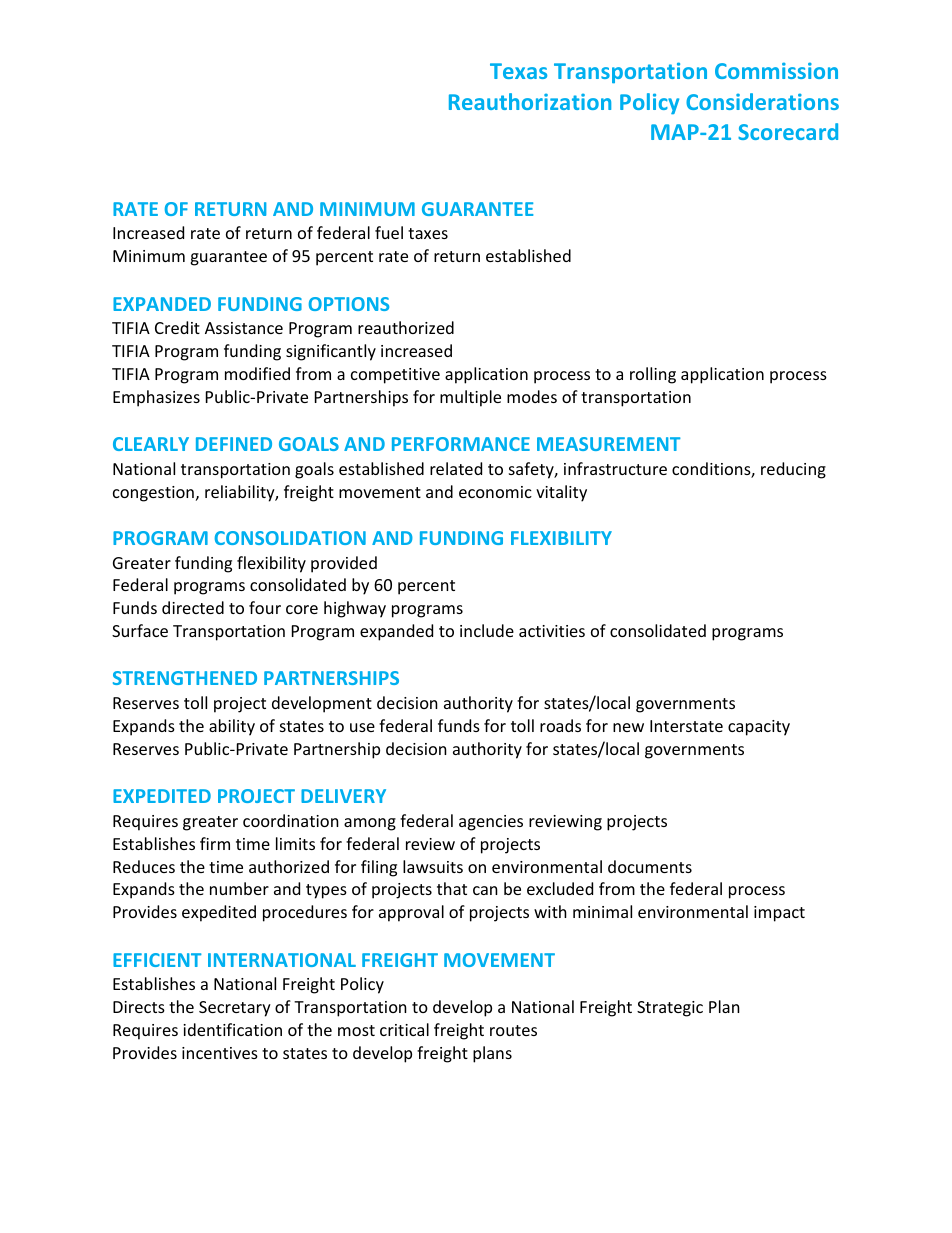 This screenshot has width=952, height=1233. Describe the element at coordinates (470, 398) in the screenshot. I see `multiple` at that location.
